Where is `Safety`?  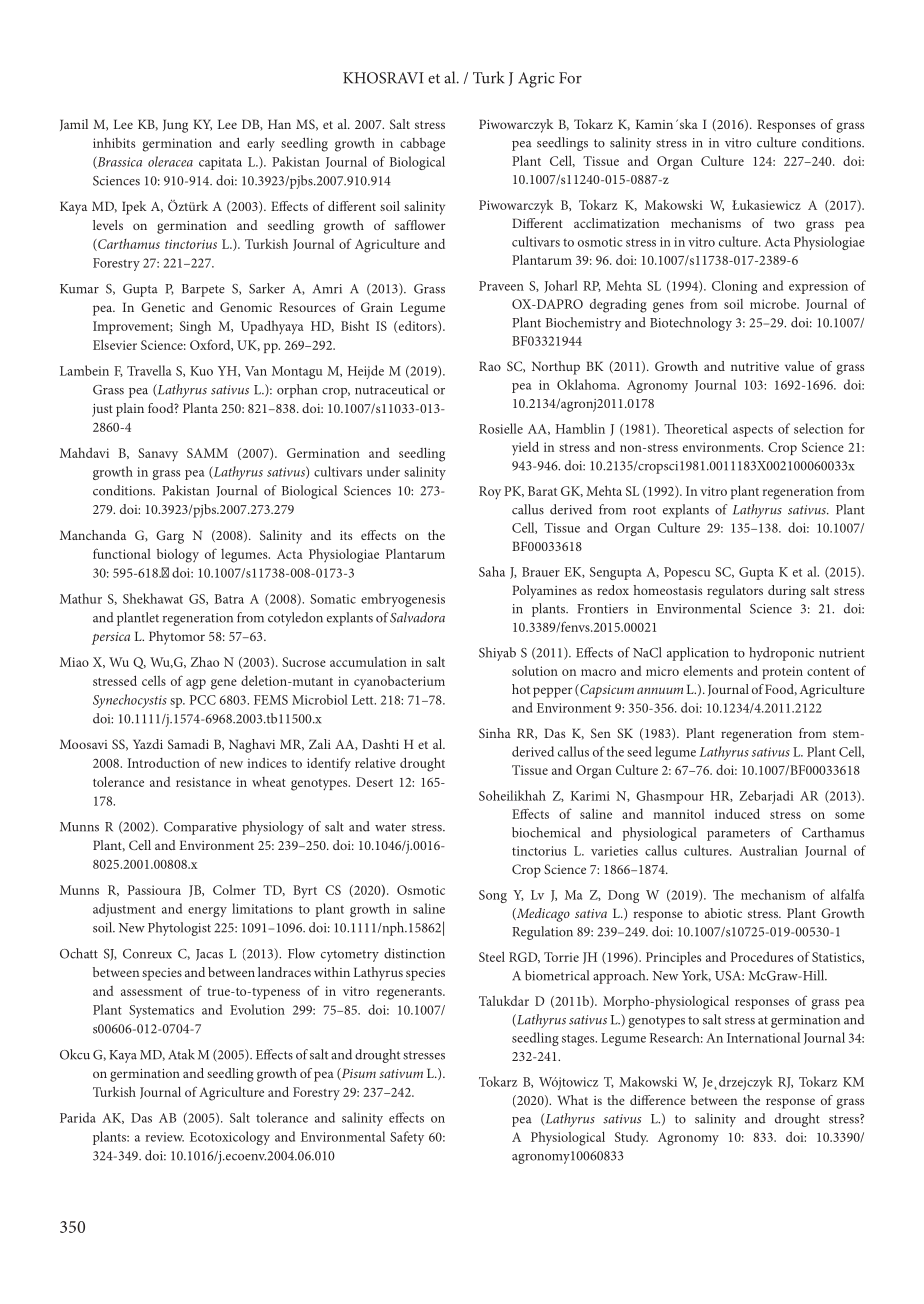
Safety is located at coordinates (407, 1138).
